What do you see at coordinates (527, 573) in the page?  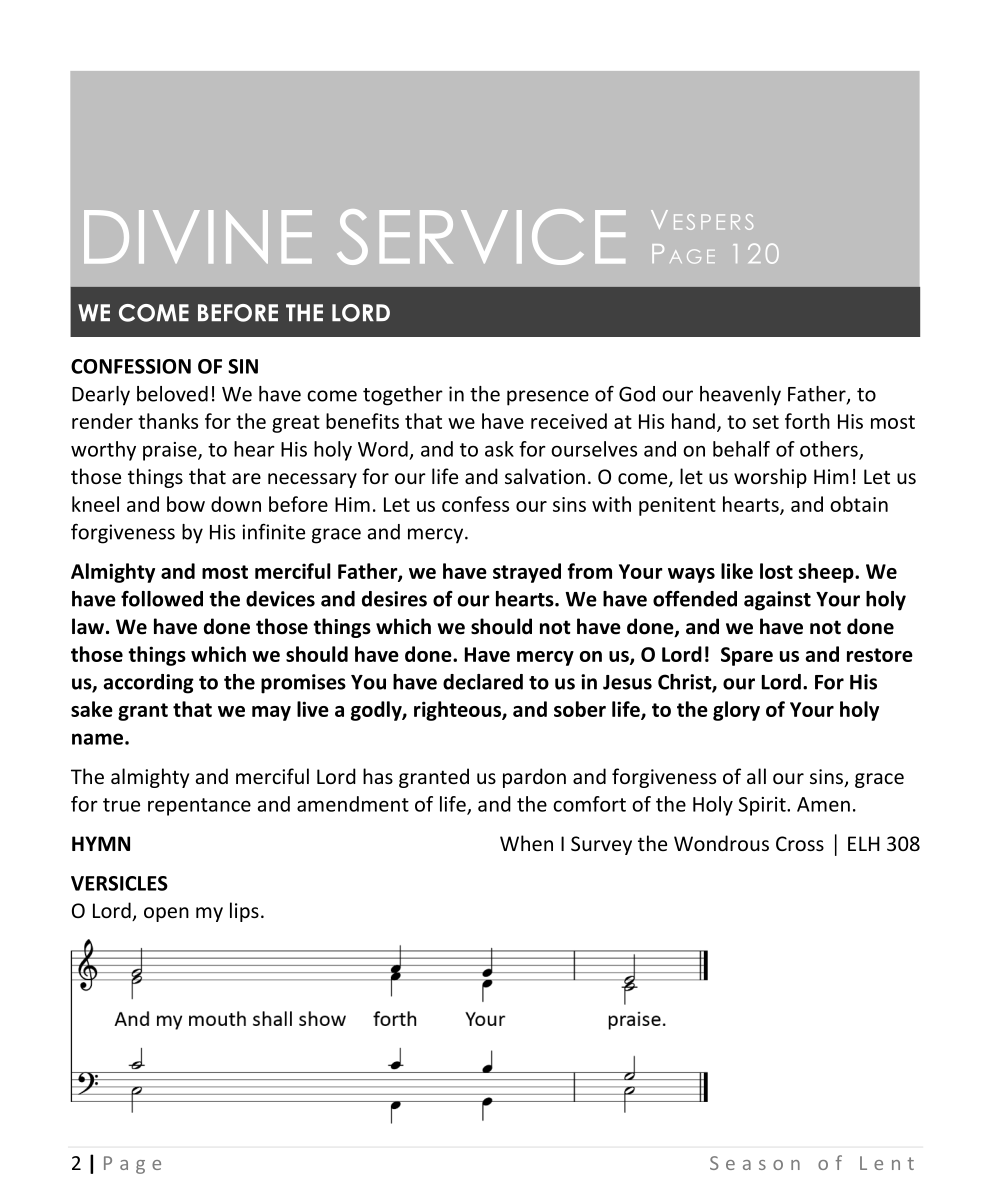 I see `strayed` at bounding box center [527, 573].
